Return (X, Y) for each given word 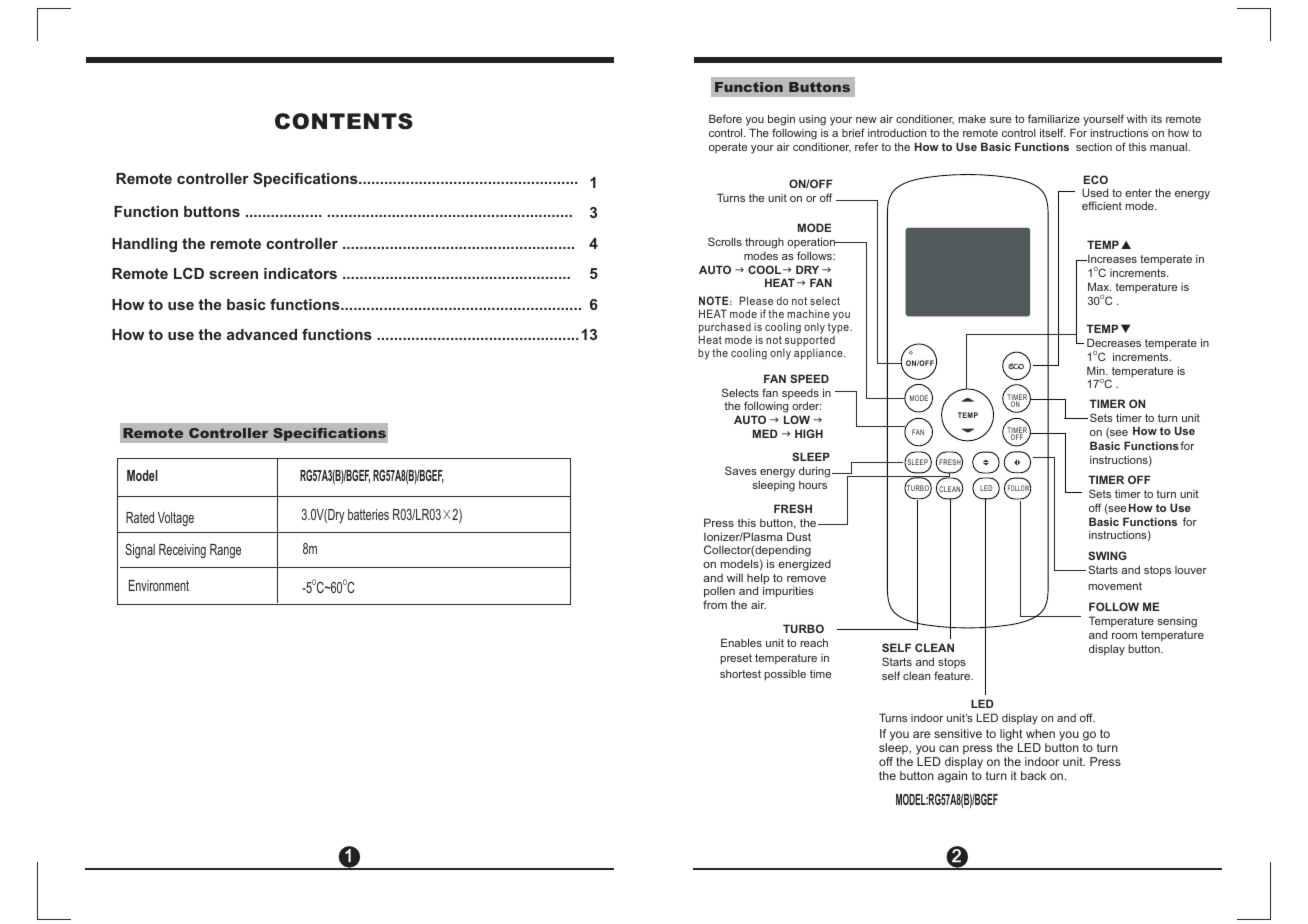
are (921, 734)
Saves (741, 470)
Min (1097, 370)
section (1094, 146)
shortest (740, 674)
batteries (368, 514)
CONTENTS (344, 121)
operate (728, 148)
